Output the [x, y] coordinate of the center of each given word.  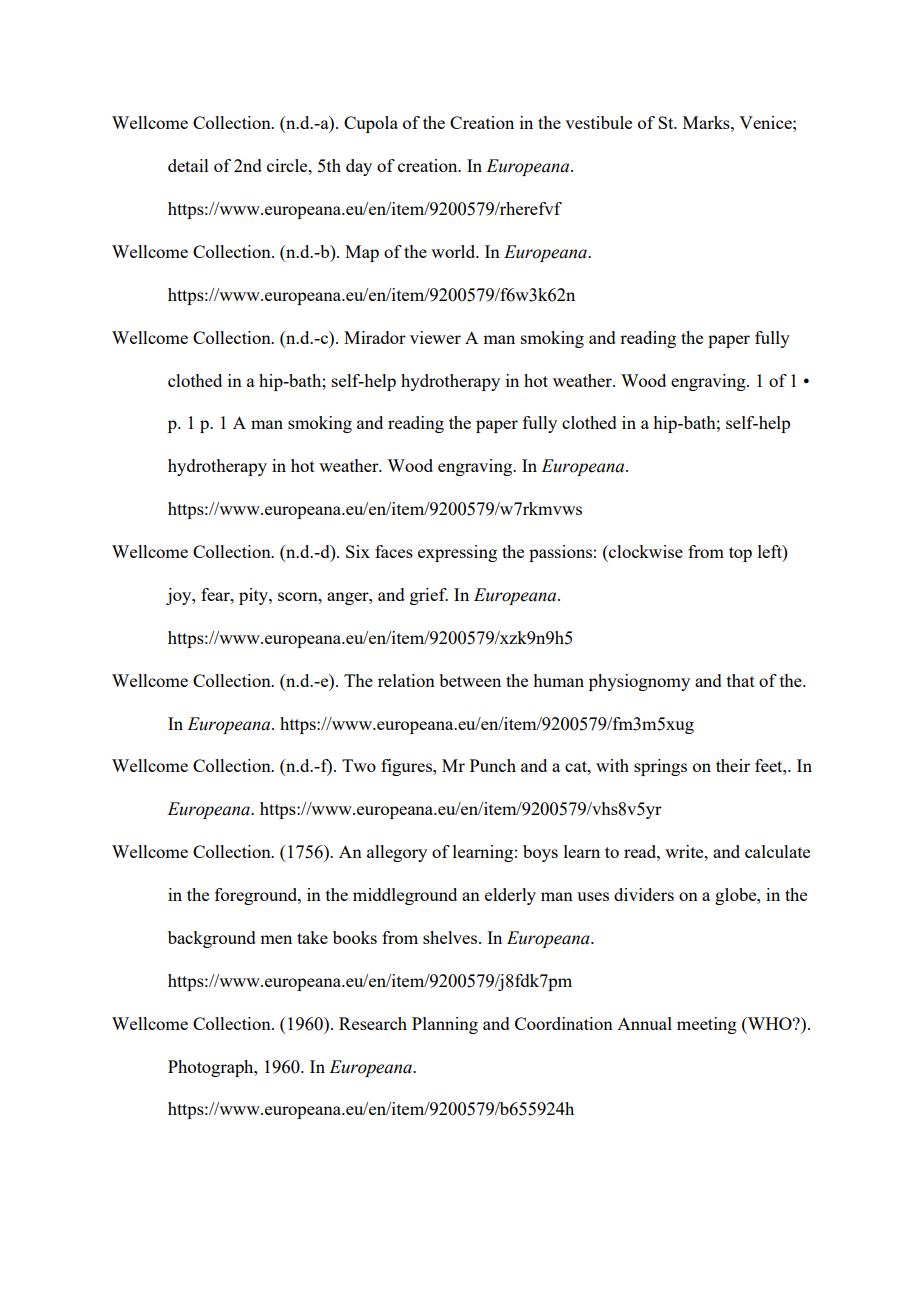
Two [359, 765]
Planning [445, 1025]
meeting [707, 1025]
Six [358, 551]
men [276, 939]
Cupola [371, 124]
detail [188, 165]
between [470, 680]
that [741, 680]
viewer [435, 337]
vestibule [598, 122]
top [740, 554]
